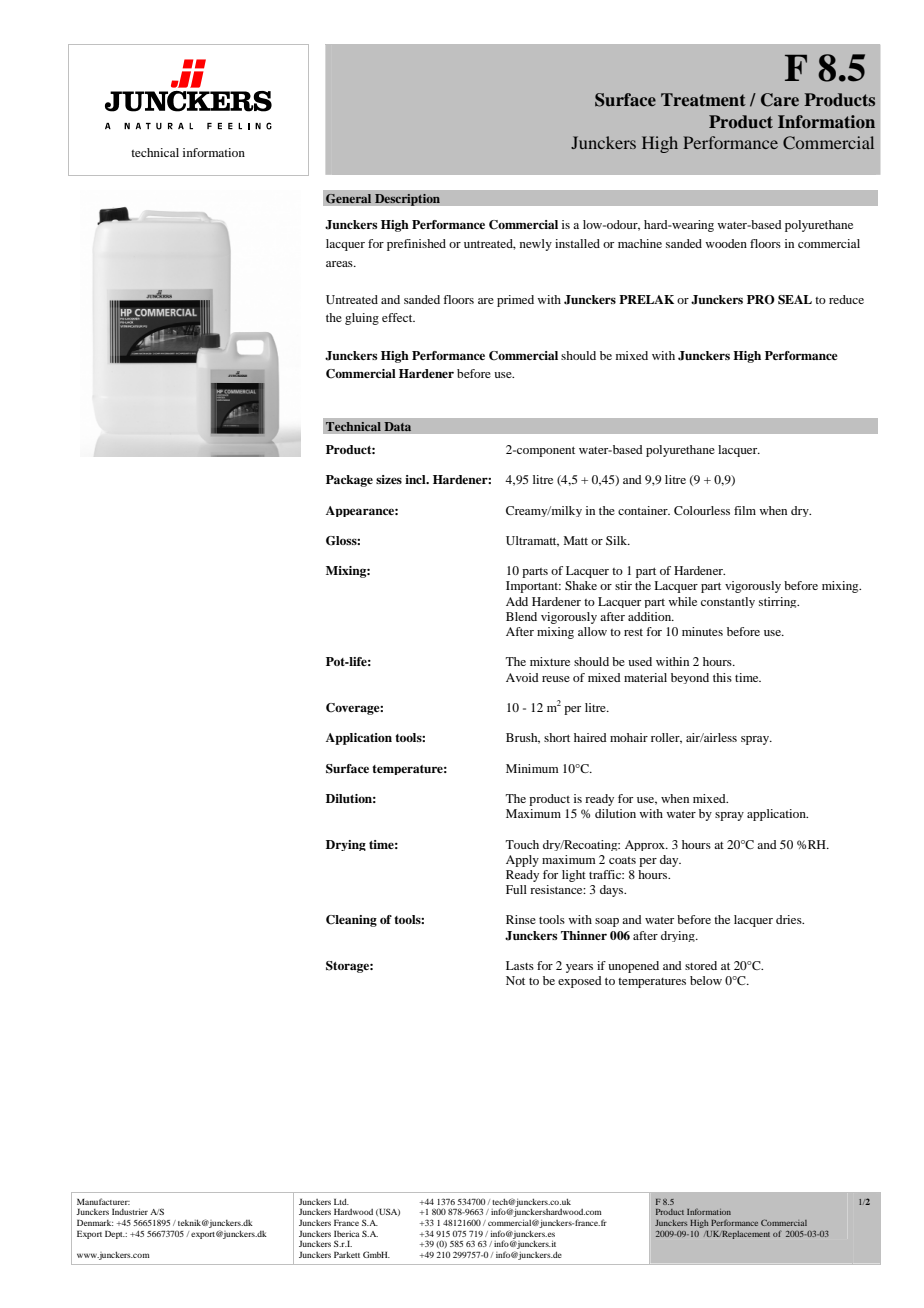  I want to click on areas, so click(340, 264).
